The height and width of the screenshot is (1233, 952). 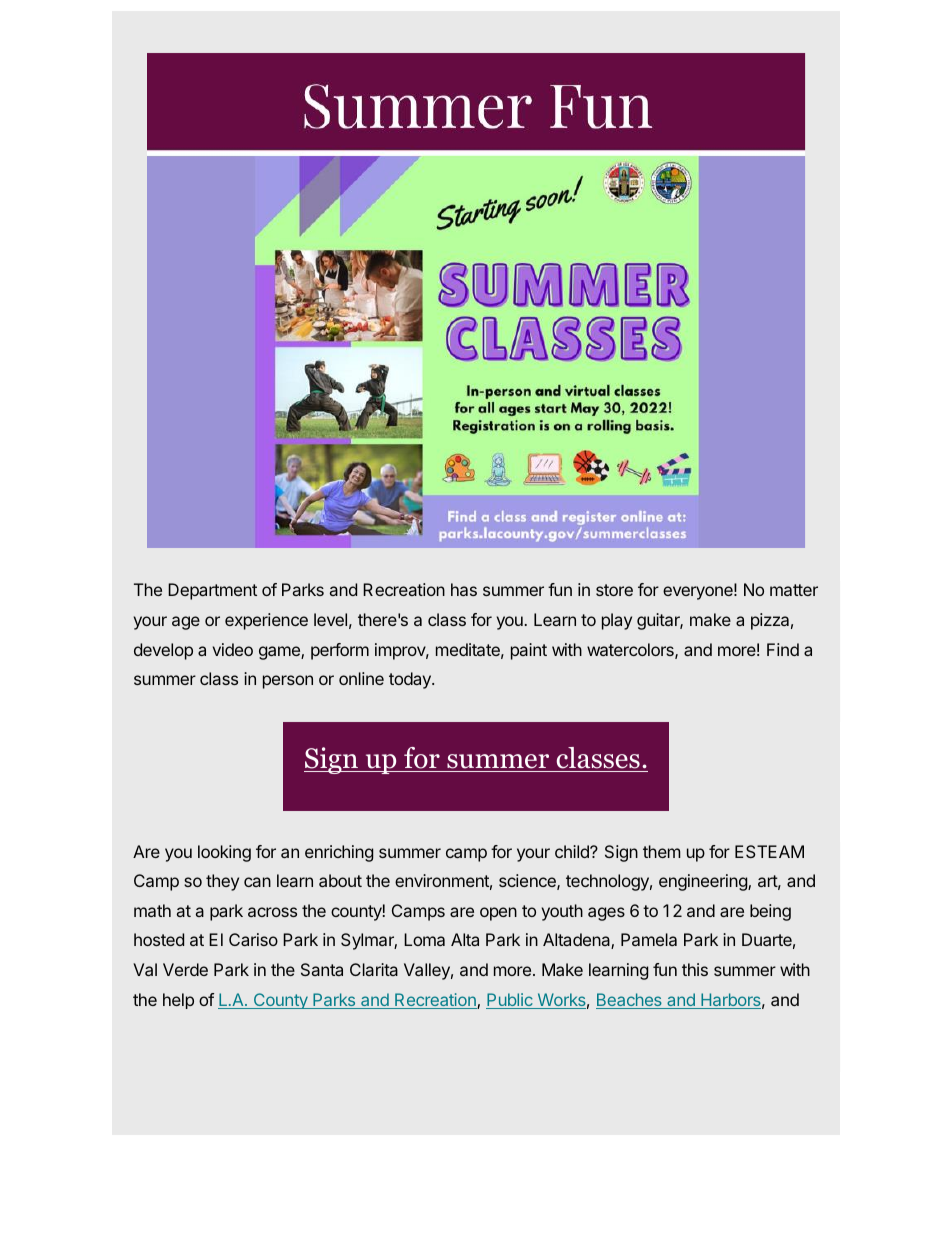 What do you see at coordinates (224, 853) in the screenshot?
I see `looking` at bounding box center [224, 853].
